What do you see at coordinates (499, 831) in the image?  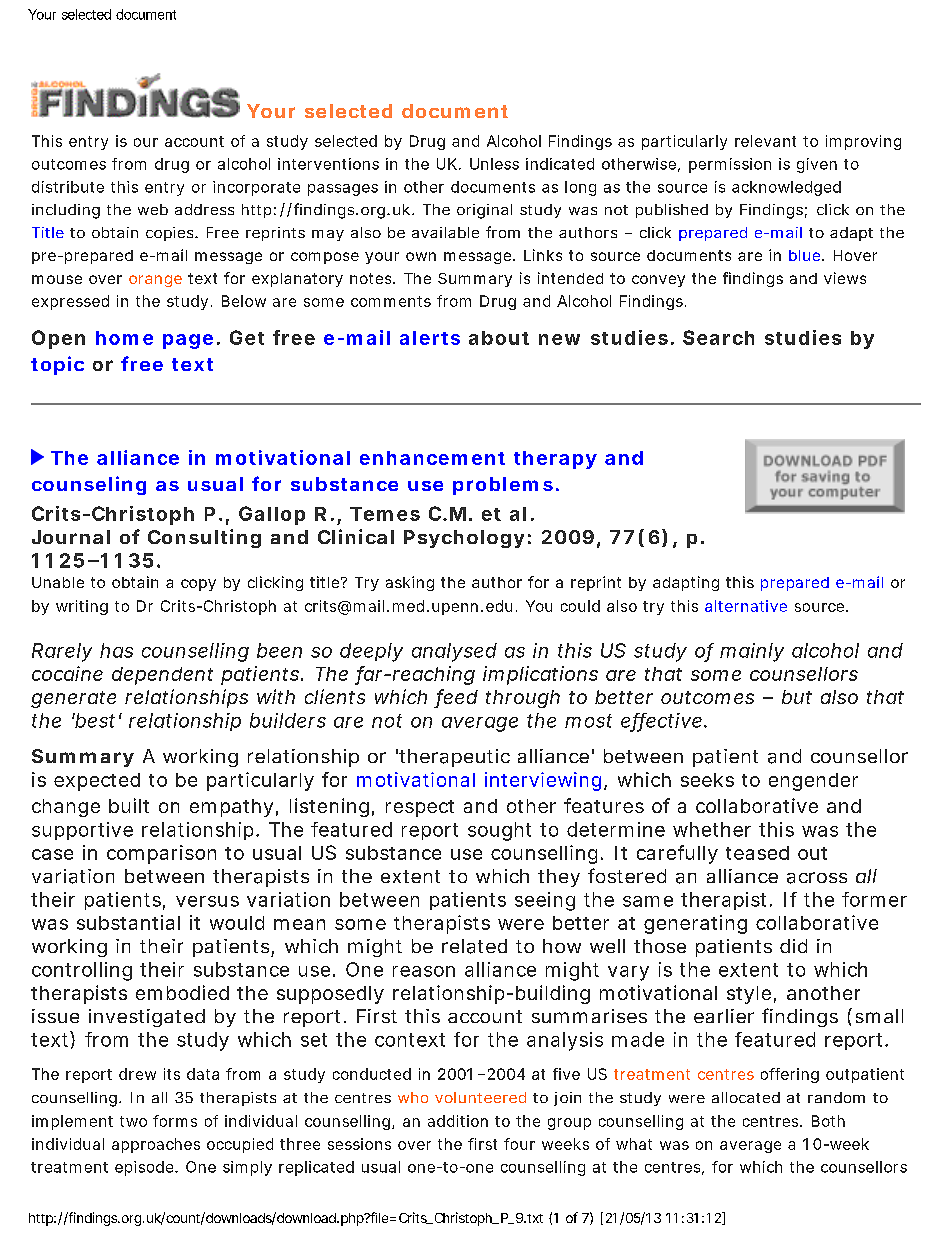 I see `sought` at bounding box center [499, 831].
